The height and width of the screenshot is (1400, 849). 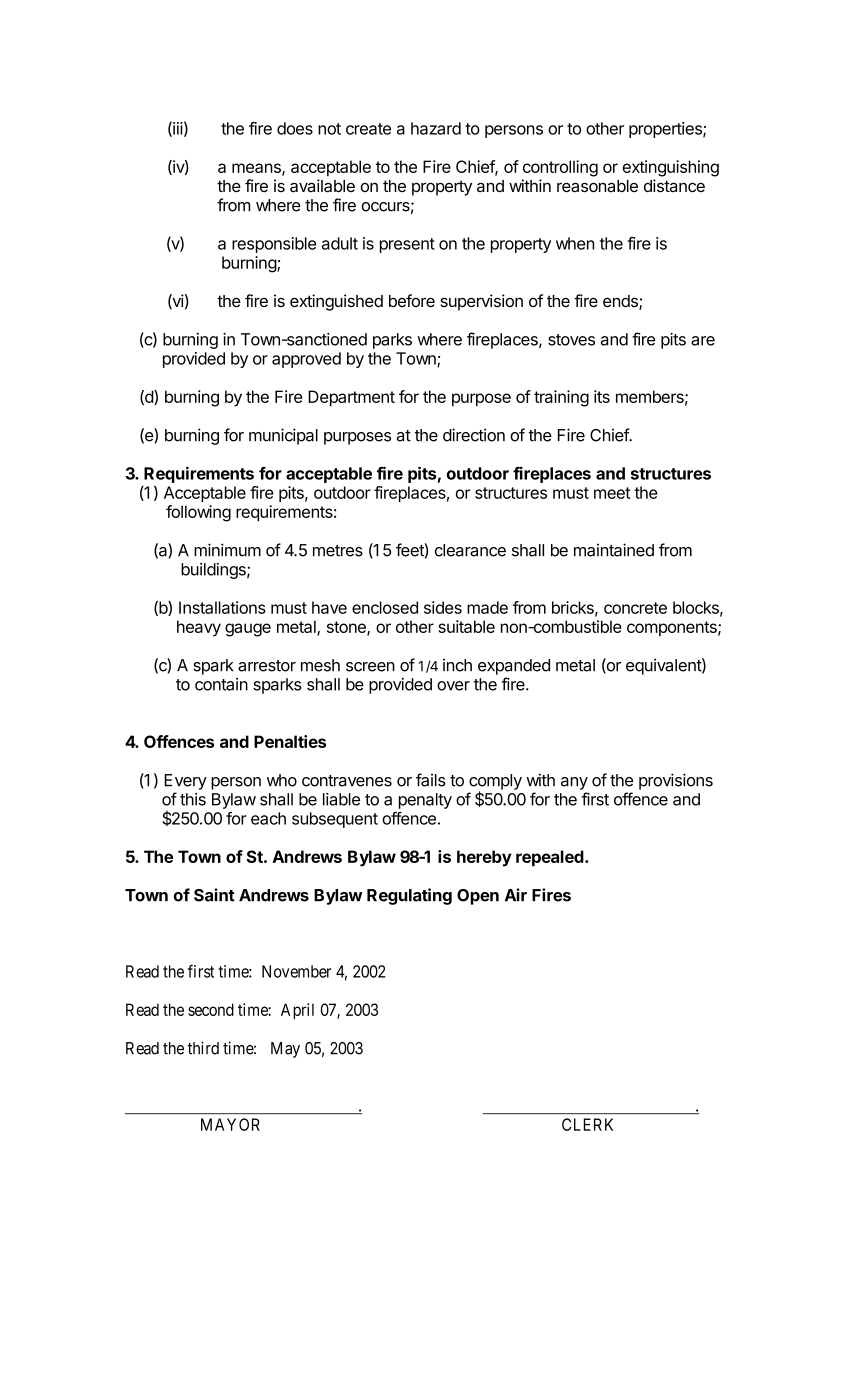 I want to click on hazard, so click(x=436, y=128).
